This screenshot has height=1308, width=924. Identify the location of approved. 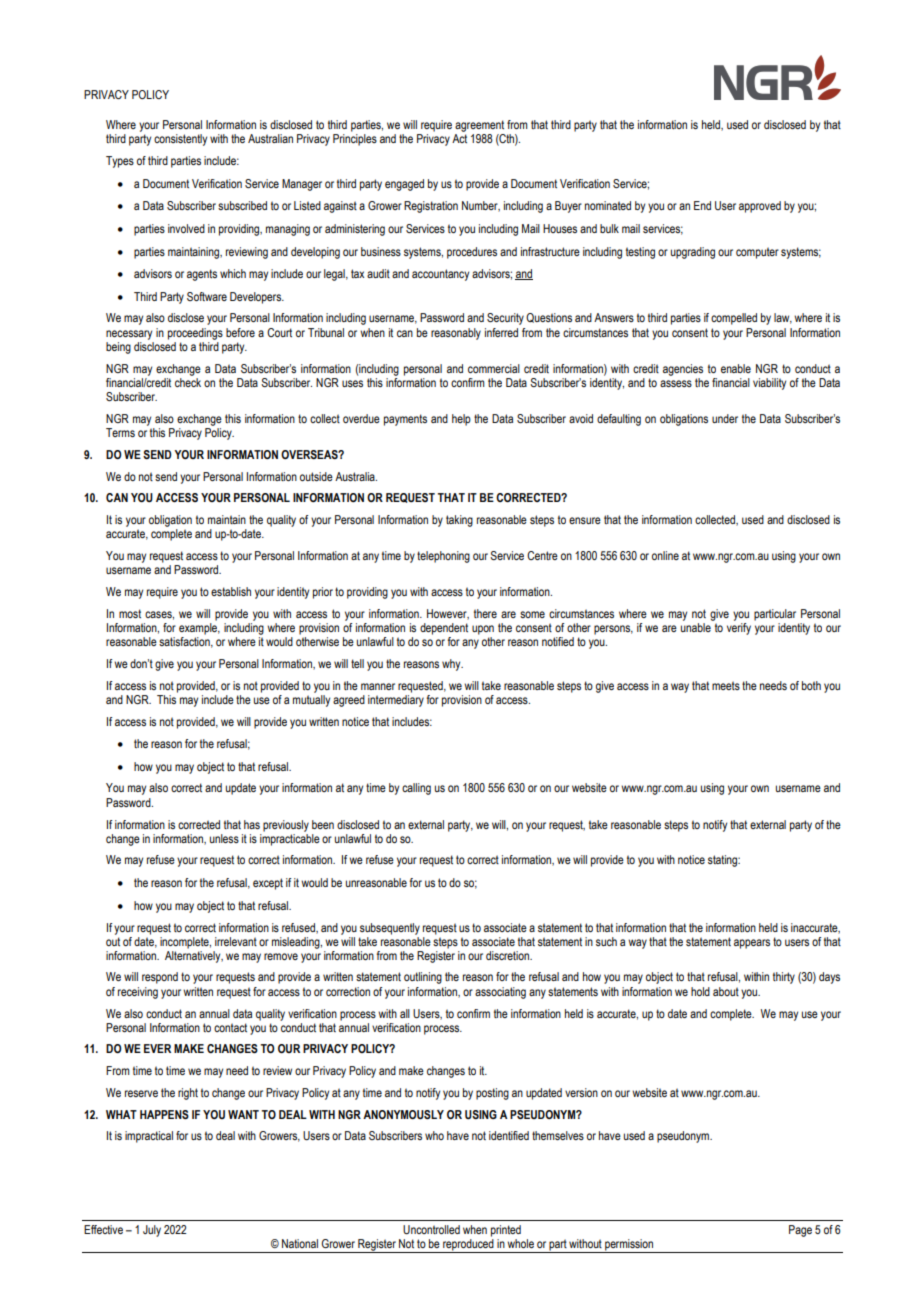
(760, 207).
